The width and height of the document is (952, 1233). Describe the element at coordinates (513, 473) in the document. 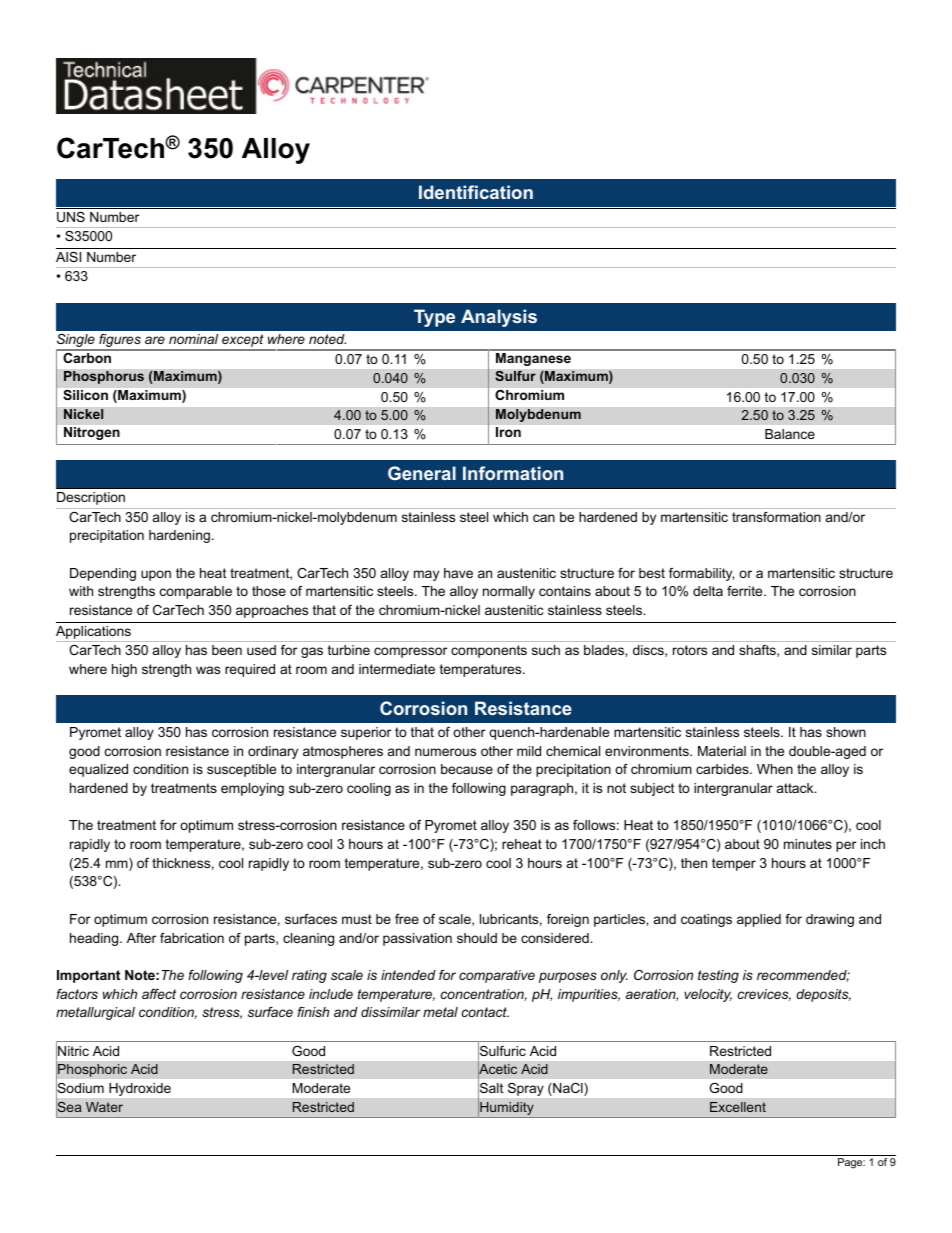

I see `Information` at that location.
